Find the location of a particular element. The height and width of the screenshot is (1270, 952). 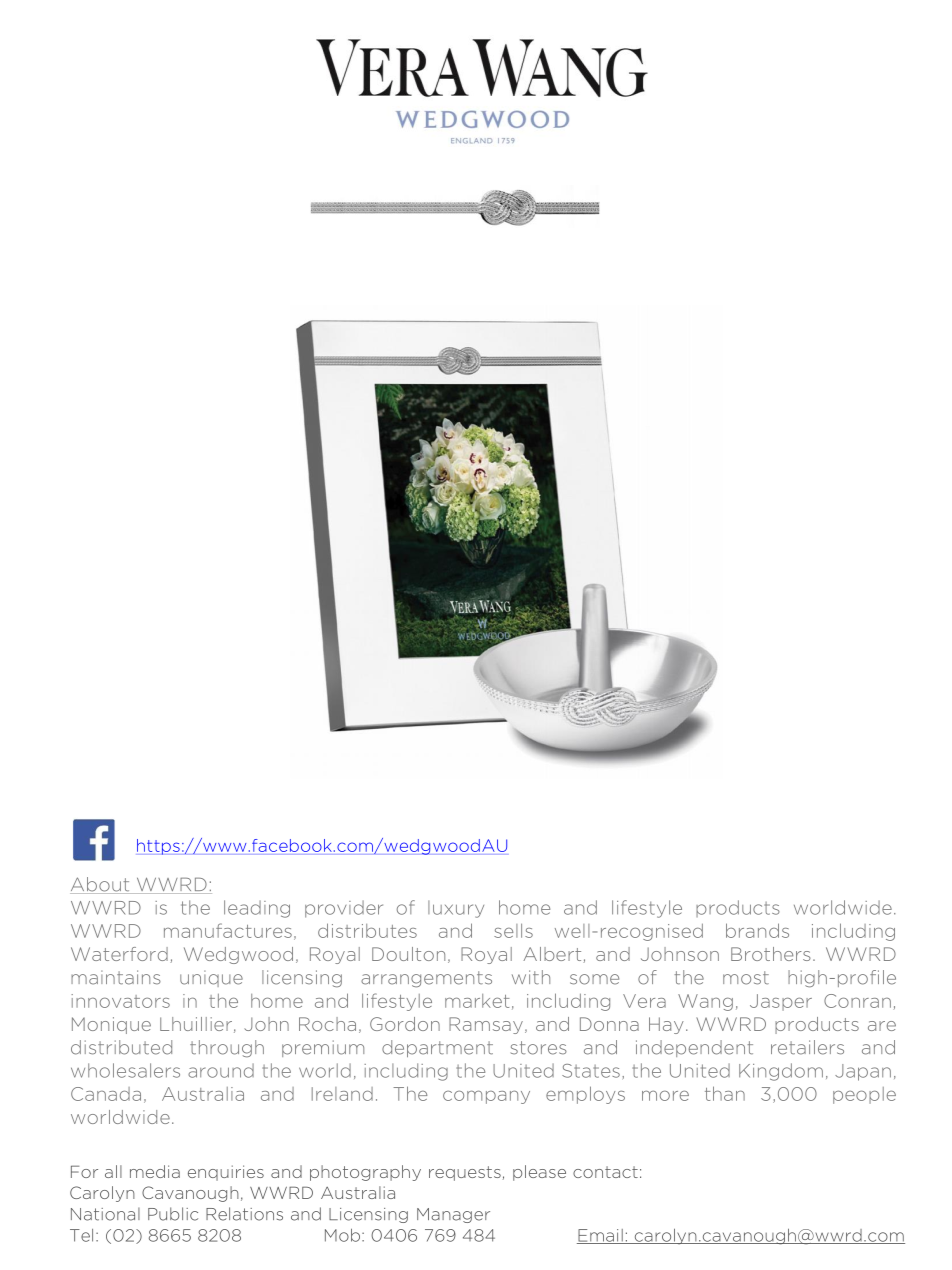

with is located at coordinates (531, 977).
